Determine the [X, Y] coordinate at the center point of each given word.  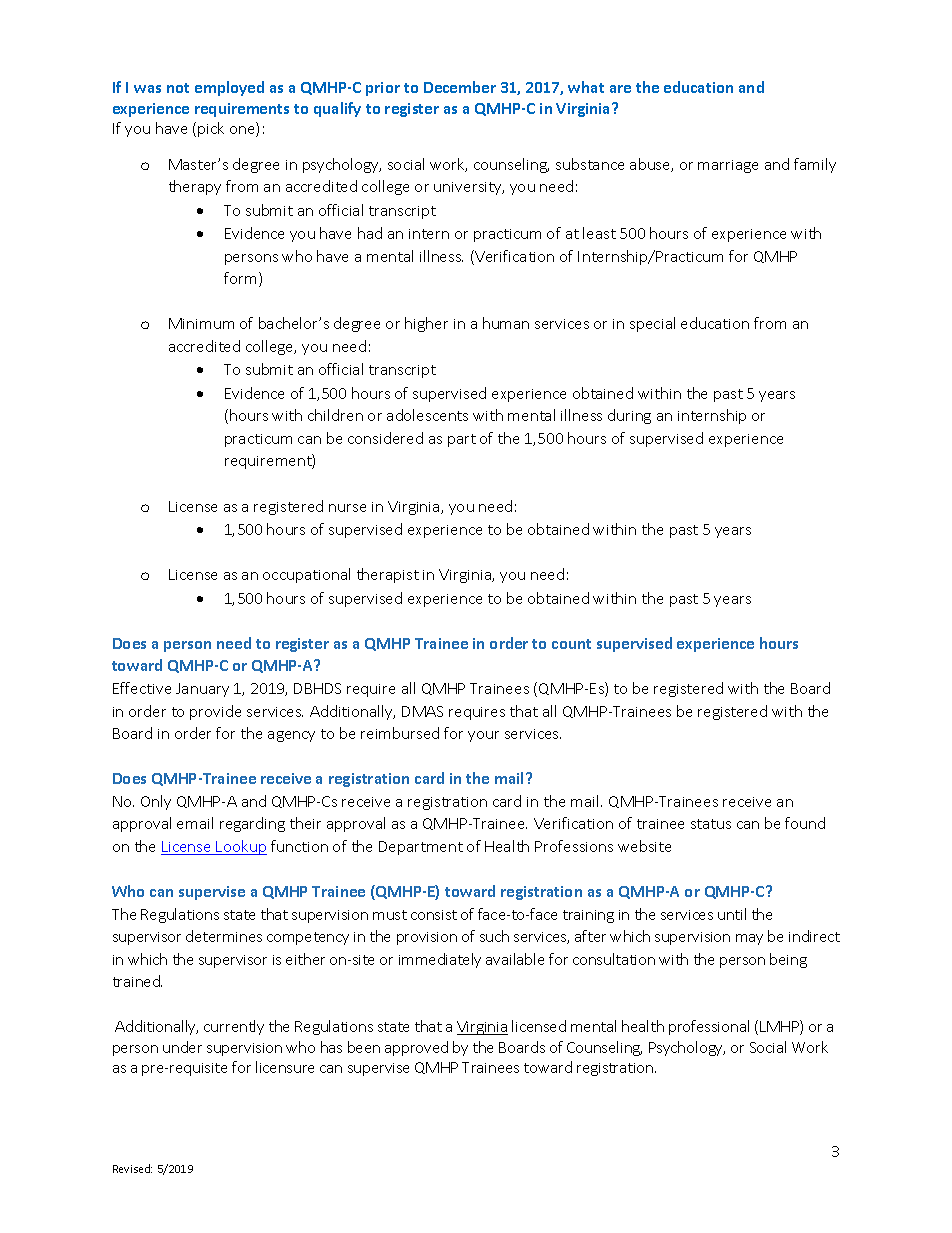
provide [215, 712]
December [460, 87]
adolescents [427, 415]
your [483, 736]
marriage [728, 166]
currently [234, 1027]
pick [211, 129]
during [629, 416]
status [711, 824]
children [335, 415]
